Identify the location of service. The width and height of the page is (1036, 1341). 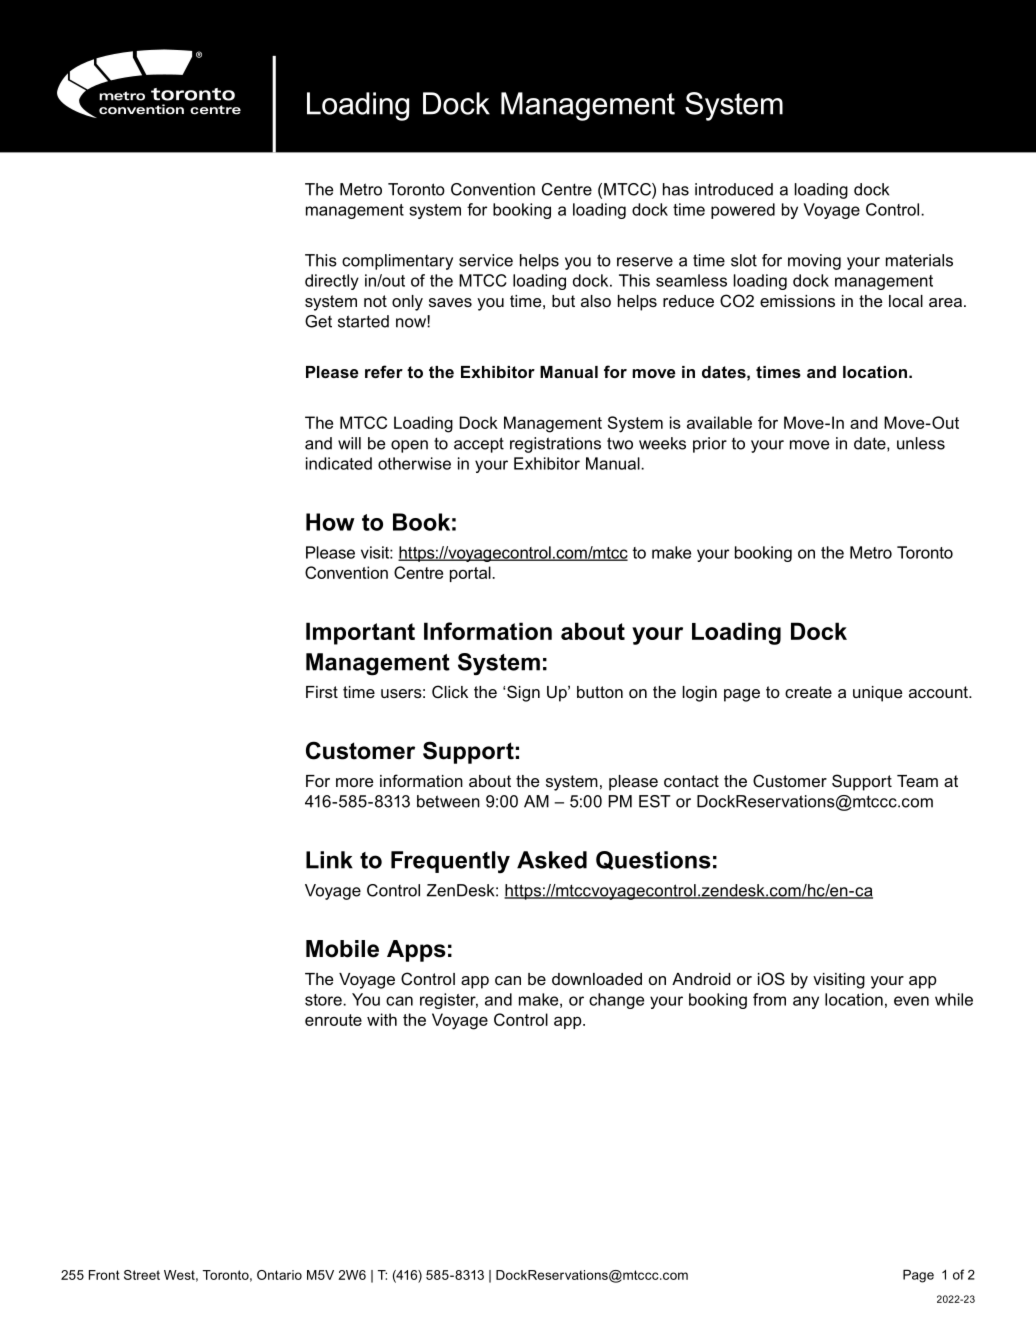
(486, 260).
